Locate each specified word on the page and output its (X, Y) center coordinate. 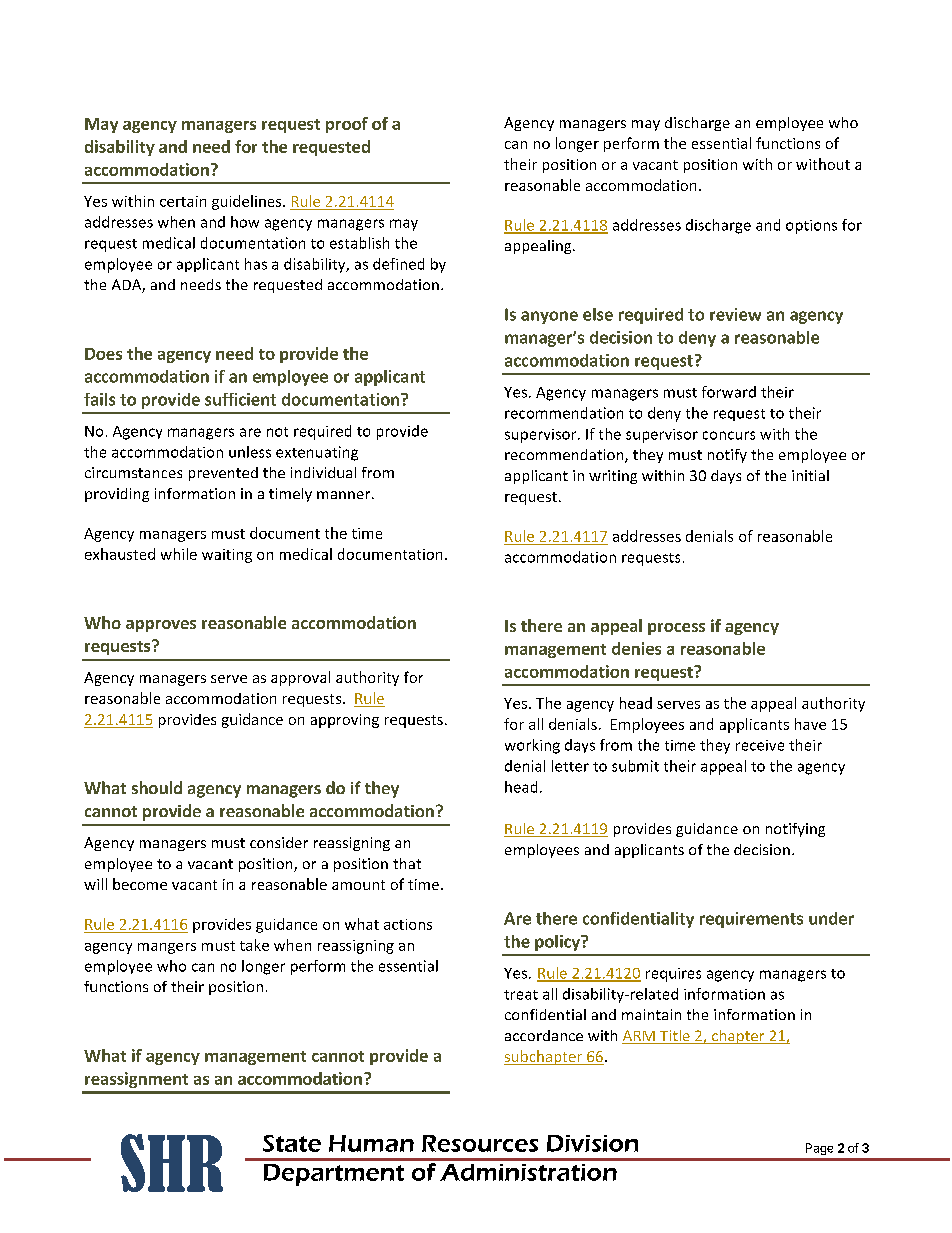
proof (347, 125)
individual (323, 472)
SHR (172, 1163)
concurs (729, 435)
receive (760, 745)
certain (183, 201)
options (811, 227)
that (407, 863)
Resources (480, 1143)
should (157, 787)
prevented (223, 474)
